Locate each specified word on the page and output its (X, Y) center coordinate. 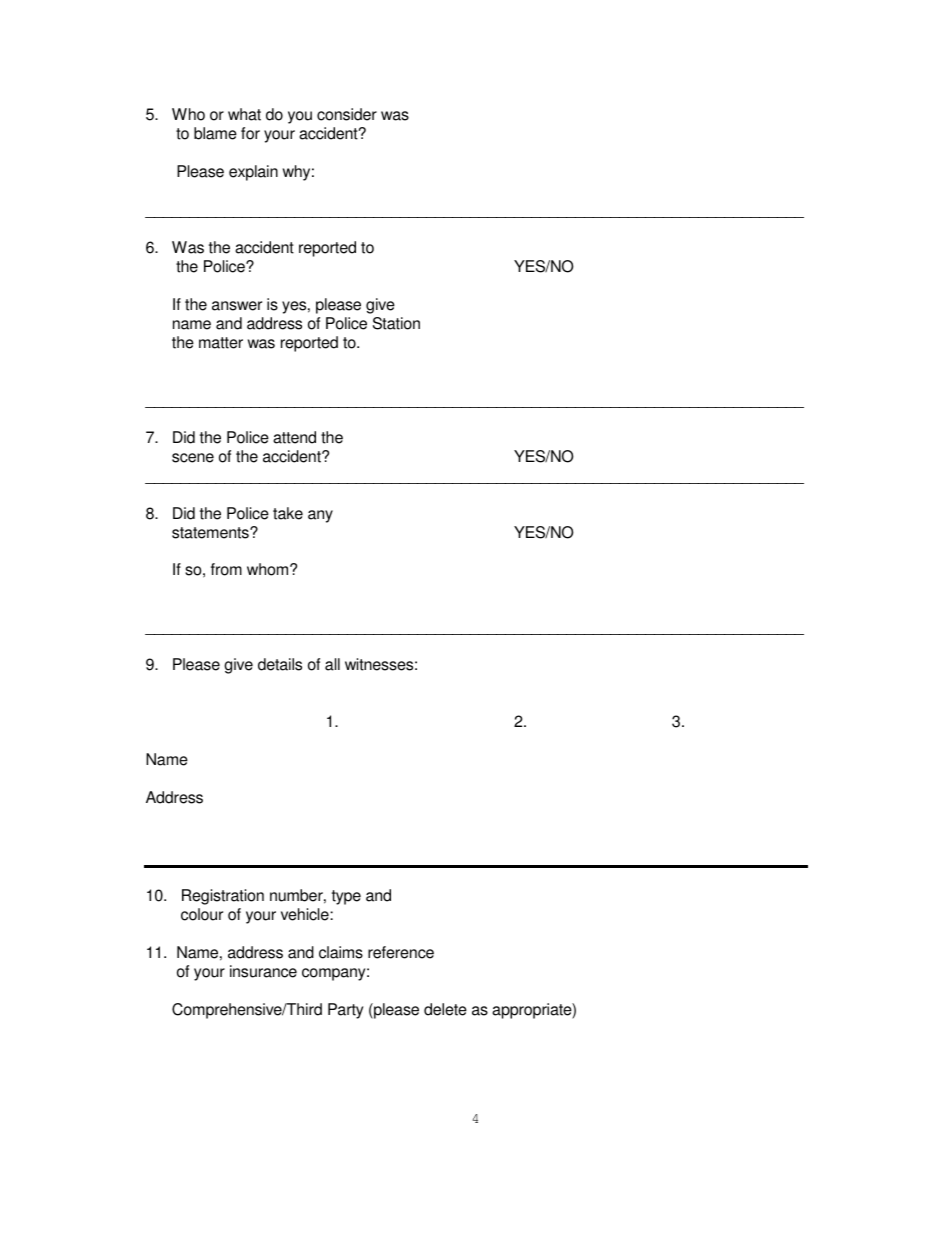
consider (347, 114)
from (226, 569)
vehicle (306, 914)
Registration (223, 897)
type (346, 897)
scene (193, 458)
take (288, 513)
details (280, 664)
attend (294, 437)
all (332, 664)
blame (215, 133)
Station (396, 323)
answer (237, 306)
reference (401, 952)
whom (269, 569)
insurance (263, 971)
